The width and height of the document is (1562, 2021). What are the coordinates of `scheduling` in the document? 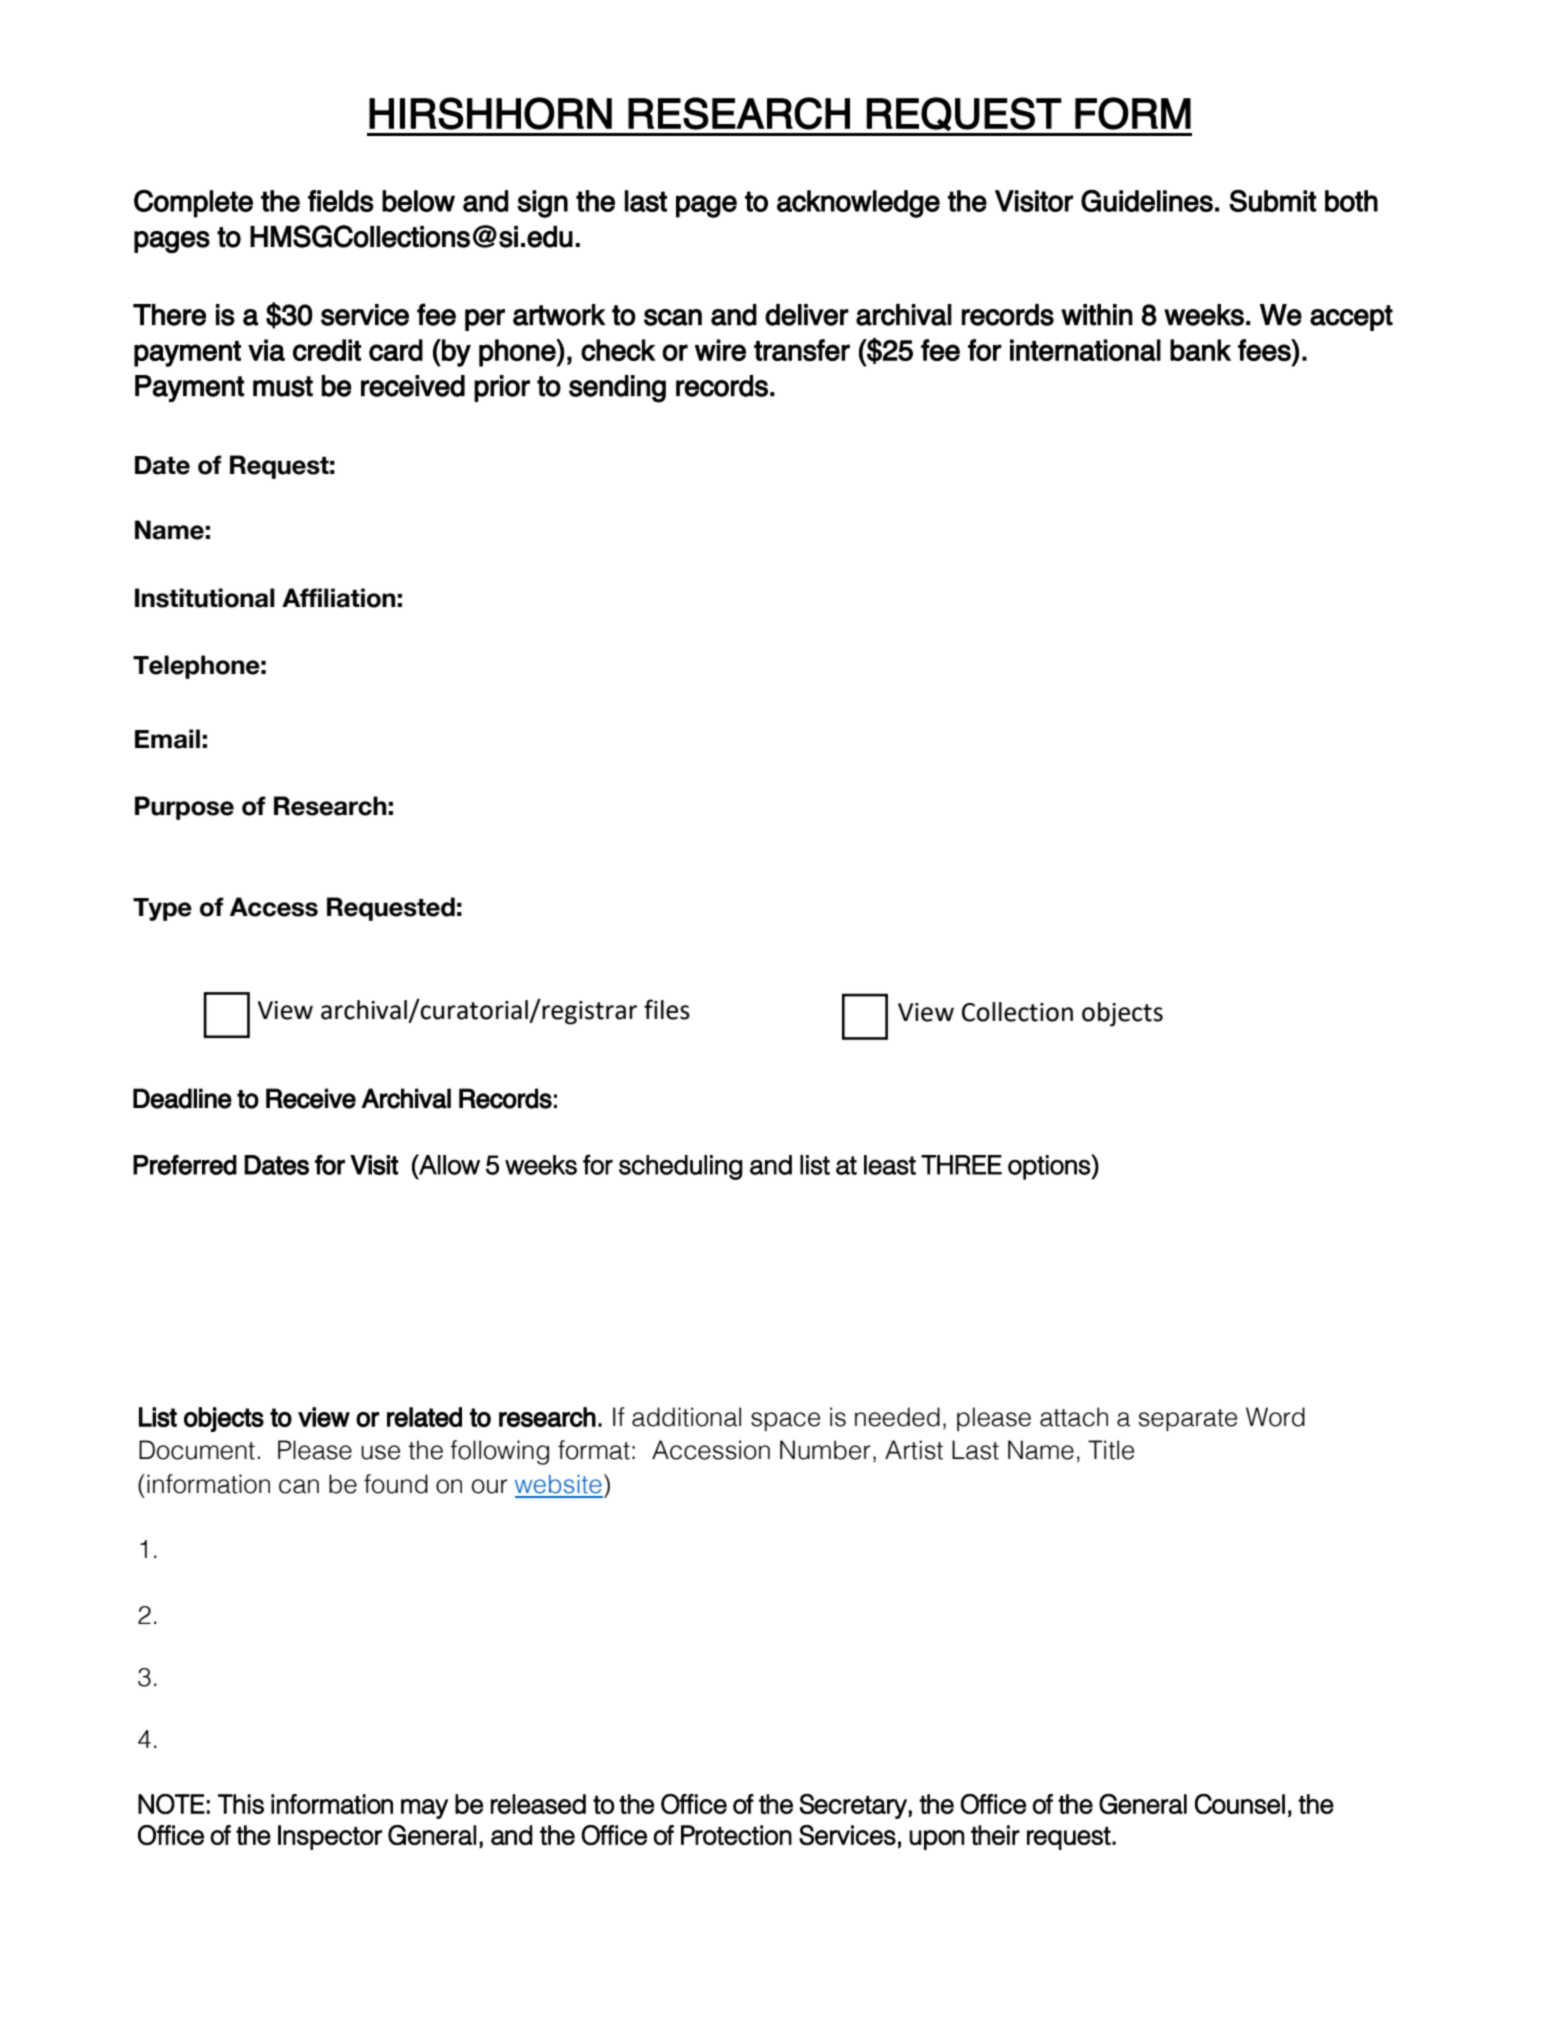 It's located at (681, 1167).
